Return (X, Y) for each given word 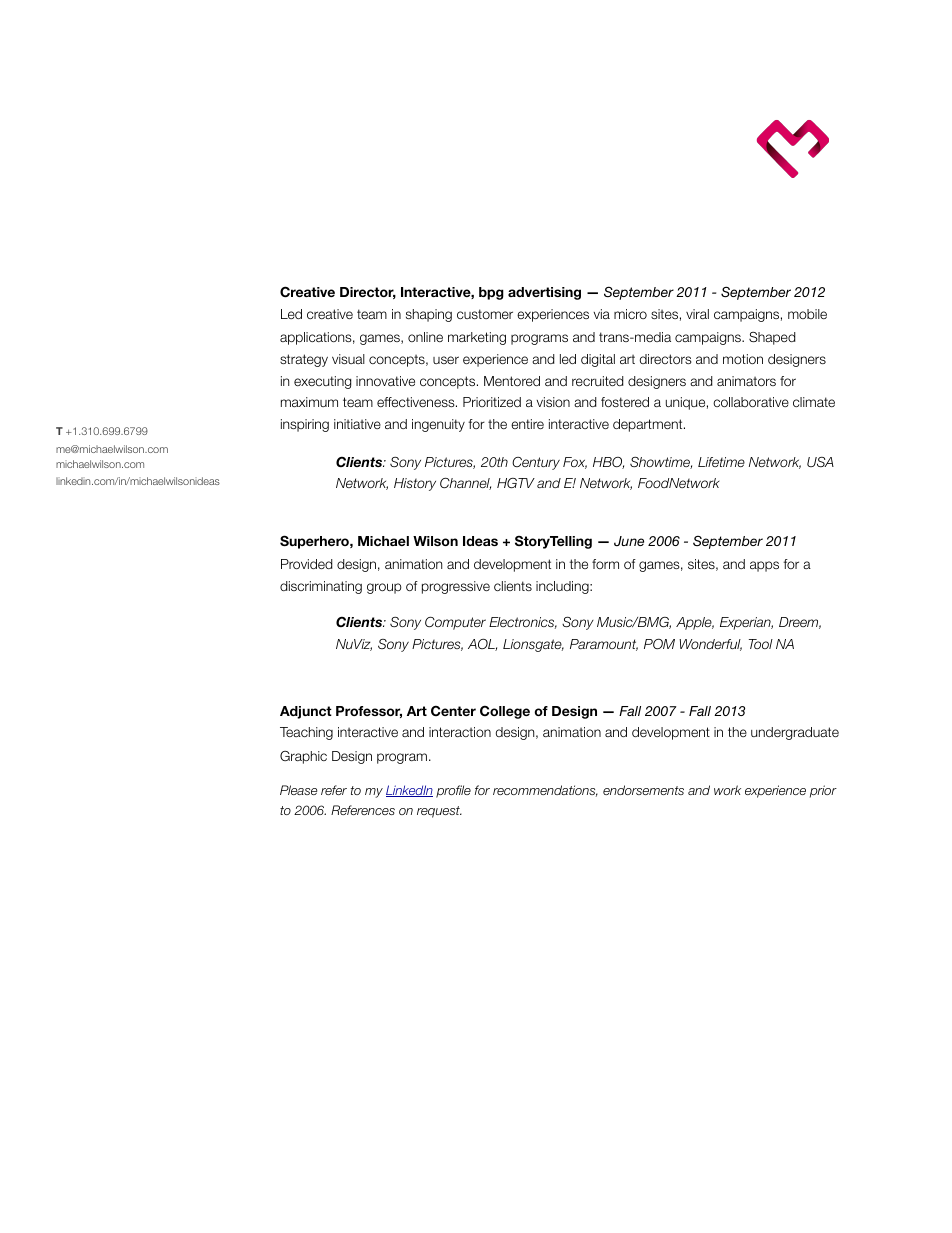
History (415, 484)
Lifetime (721, 462)
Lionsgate (533, 645)
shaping (429, 315)
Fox (575, 463)
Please (298, 790)
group (384, 588)
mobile (807, 314)
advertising (544, 293)
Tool (761, 644)
